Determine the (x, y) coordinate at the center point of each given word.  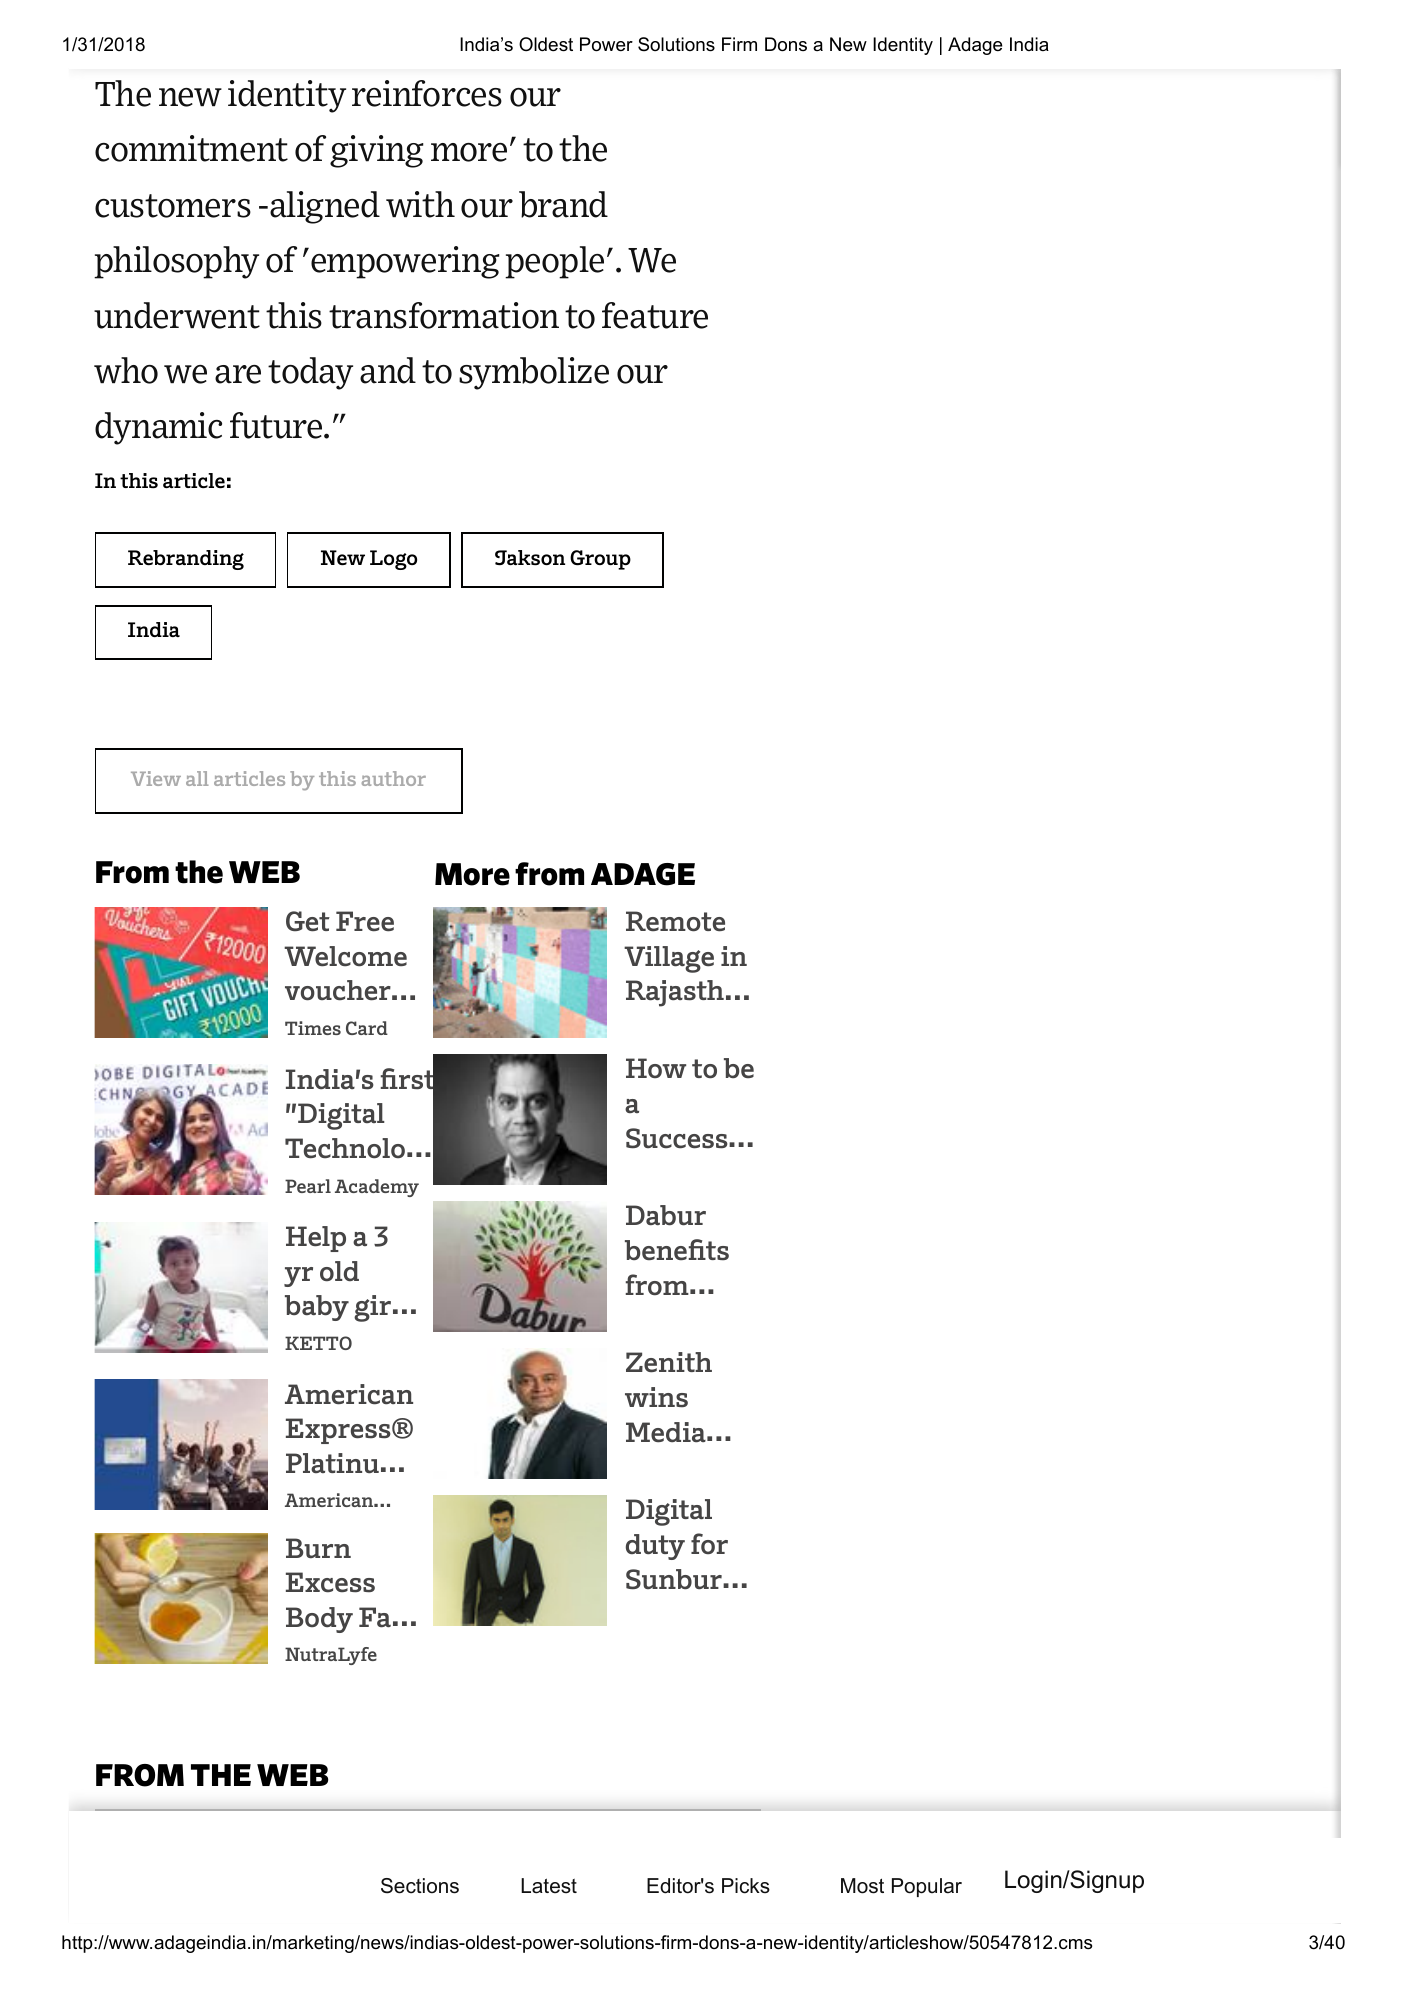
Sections (420, 1886)
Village (669, 959)
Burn (318, 1548)
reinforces (427, 93)
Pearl (308, 1186)
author (394, 778)
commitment (191, 148)
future (277, 425)
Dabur (666, 1215)
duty (655, 1547)
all (197, 778)
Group (600, 560)
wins (656, 1397)
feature (655, 315)
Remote (675, 921)
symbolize (534, 373)
